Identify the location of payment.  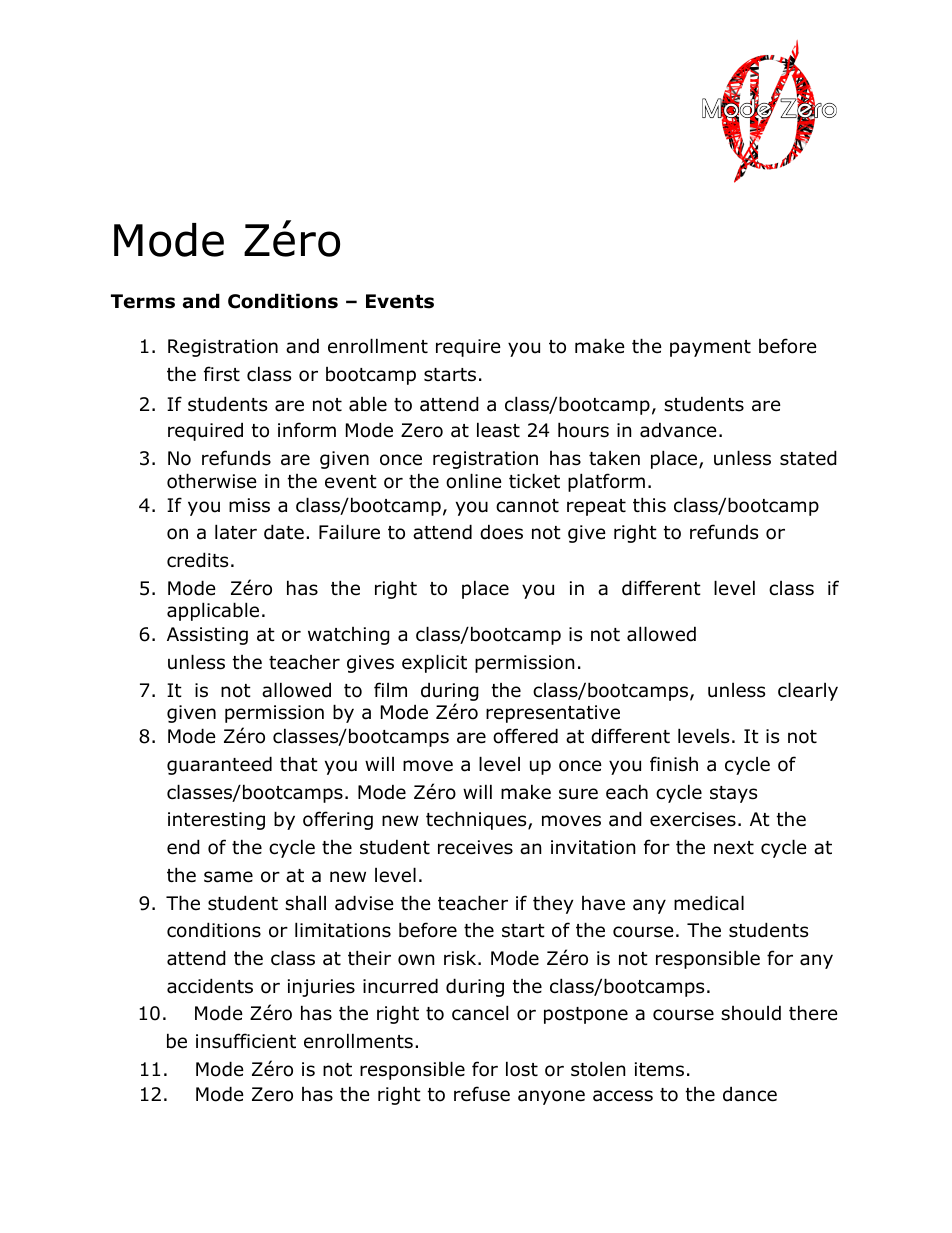
(710, 348).
